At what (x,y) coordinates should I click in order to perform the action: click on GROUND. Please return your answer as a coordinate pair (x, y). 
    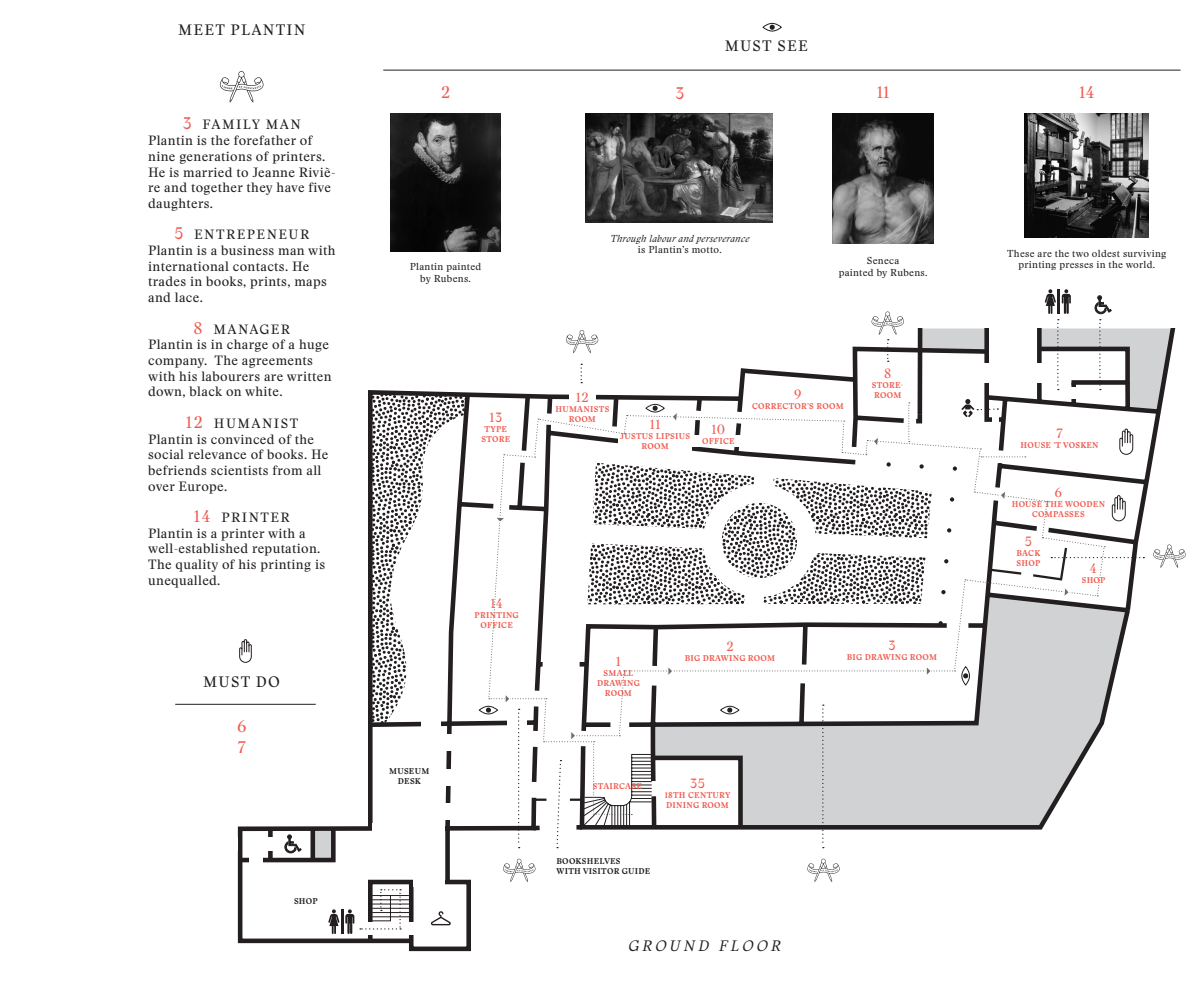
    Looking at the image, I should click on (669, 945).
